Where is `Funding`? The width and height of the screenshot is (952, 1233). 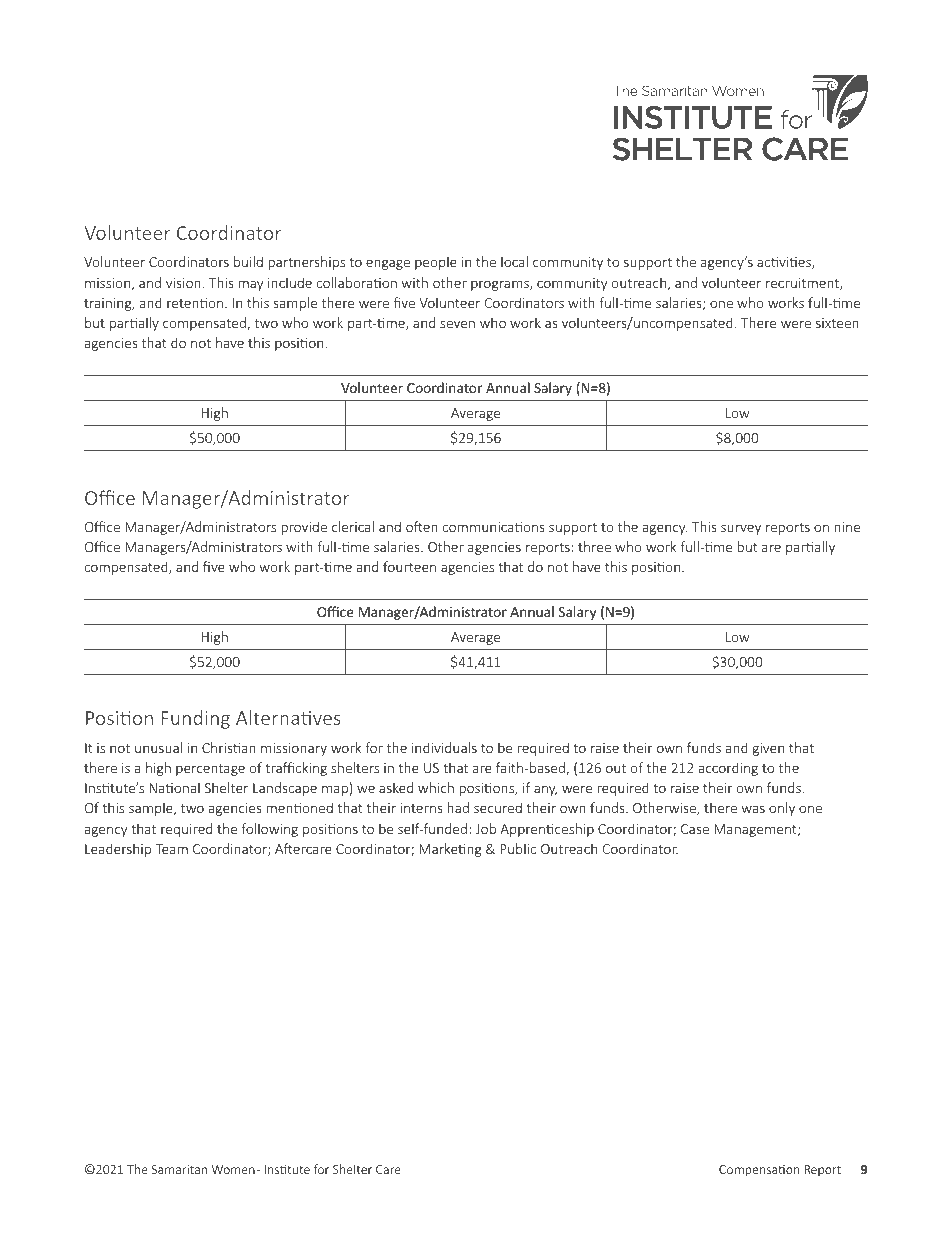 Funding is located at coordinates (195, 719).
